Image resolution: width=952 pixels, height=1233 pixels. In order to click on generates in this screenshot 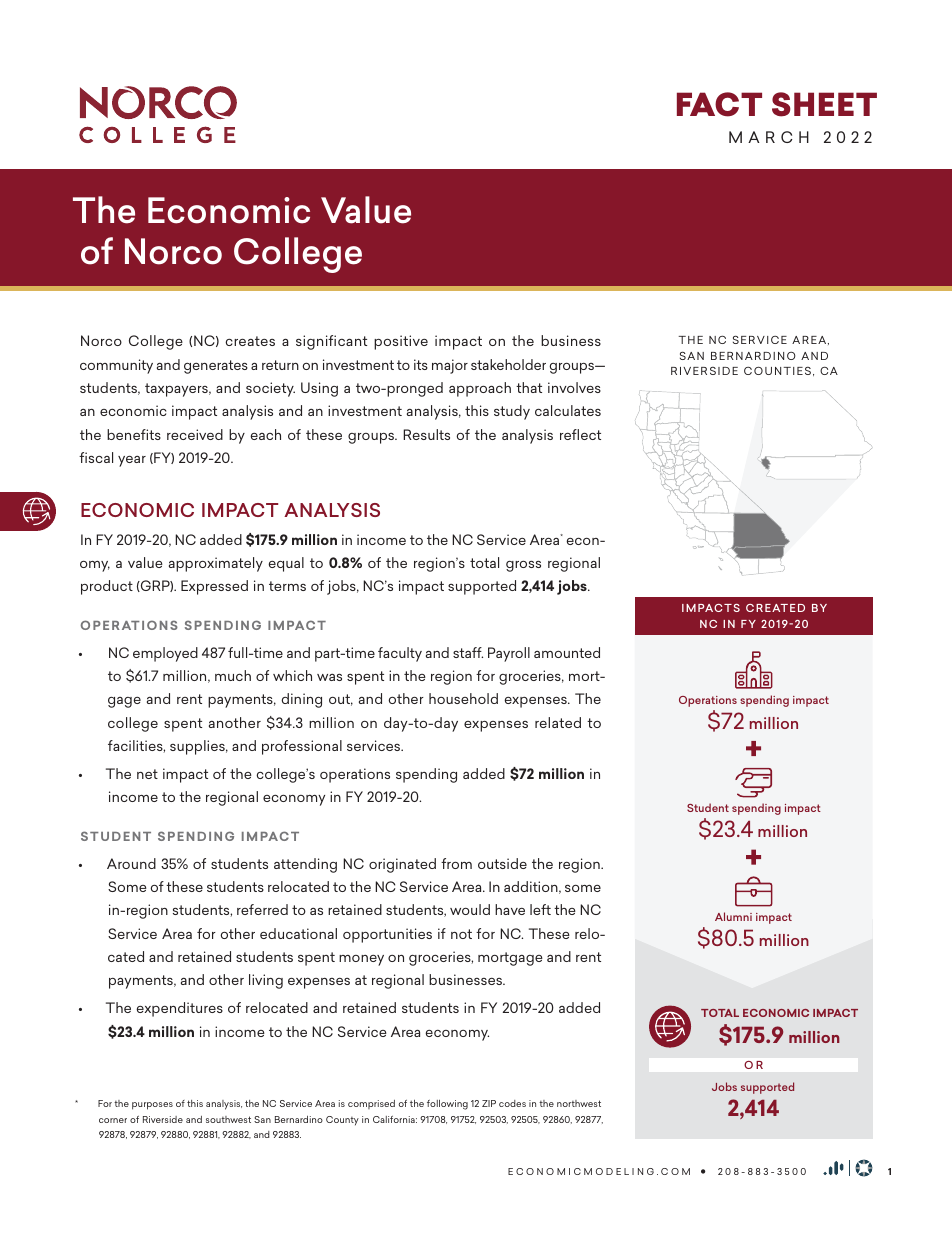, I will do `click(216, 367)`.
